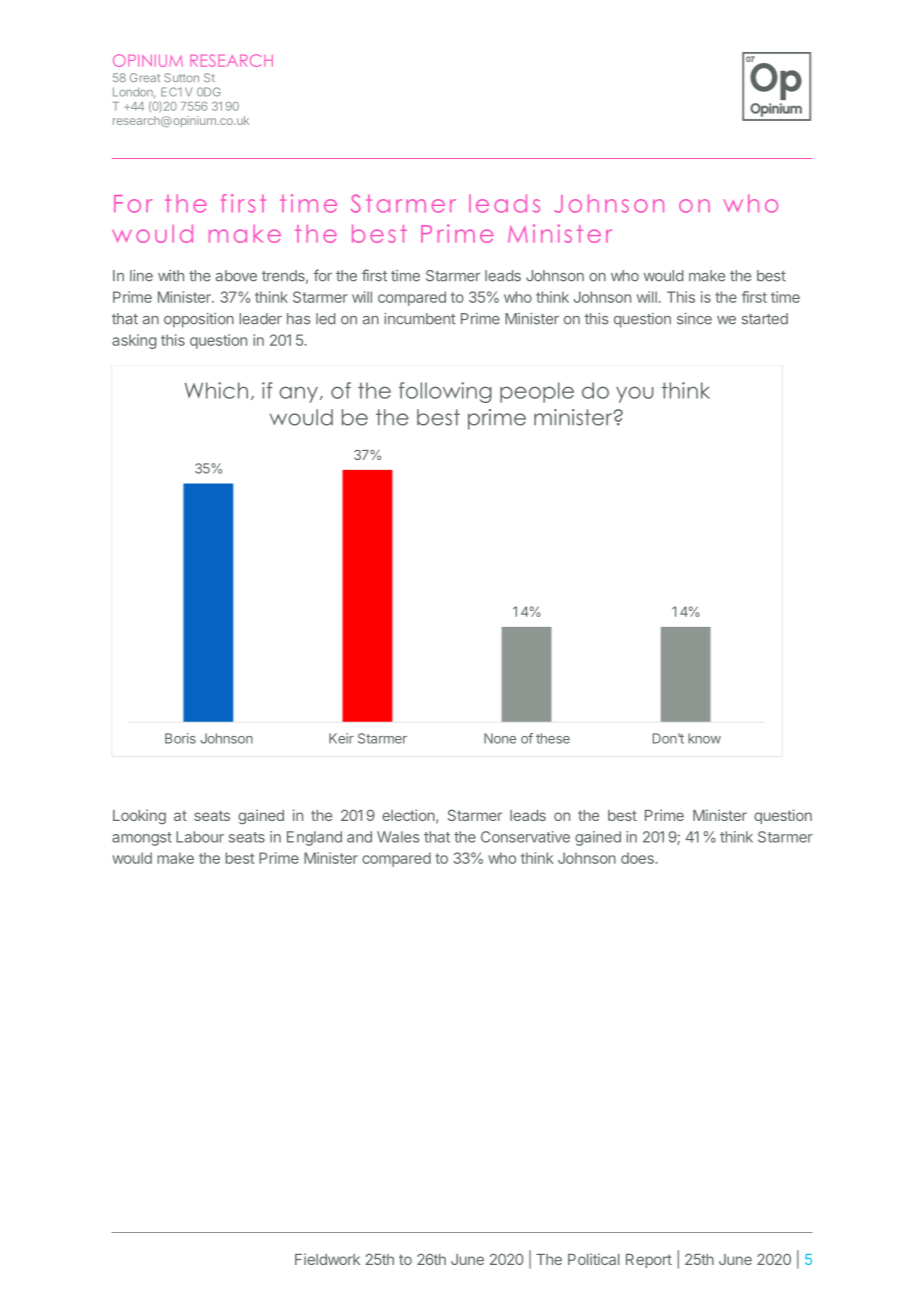 The width and height of the screenshot is (924, 1308). Describe the element at coordinates (593, 1259) in the screenshot. I see `Political` at that location.
